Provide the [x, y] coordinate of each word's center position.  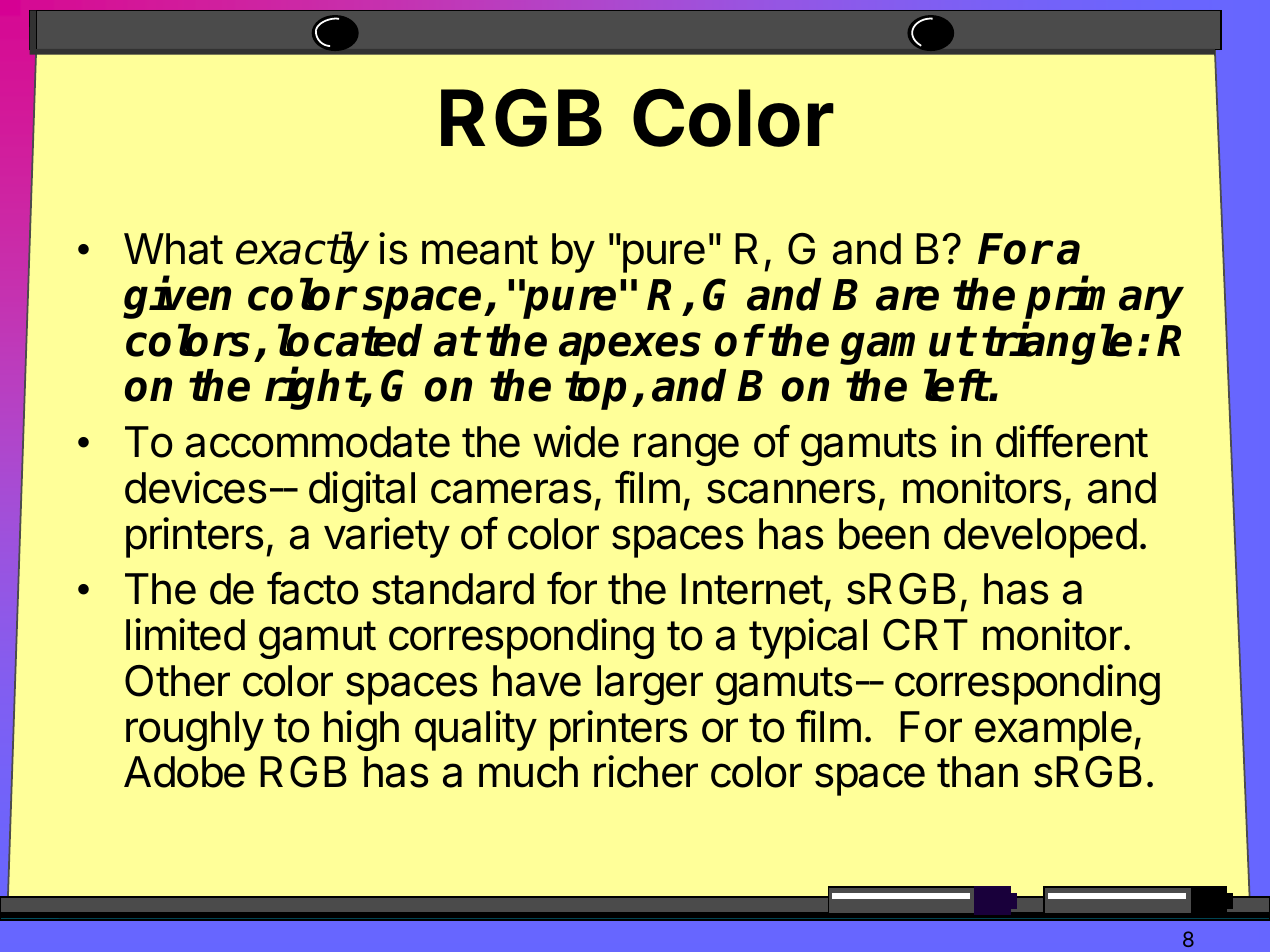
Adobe [184, 772]
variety [387, 537]
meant [480, 250]
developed [1040, 538]
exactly [302, 252]
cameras [511, 491]
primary [1104, 299]
